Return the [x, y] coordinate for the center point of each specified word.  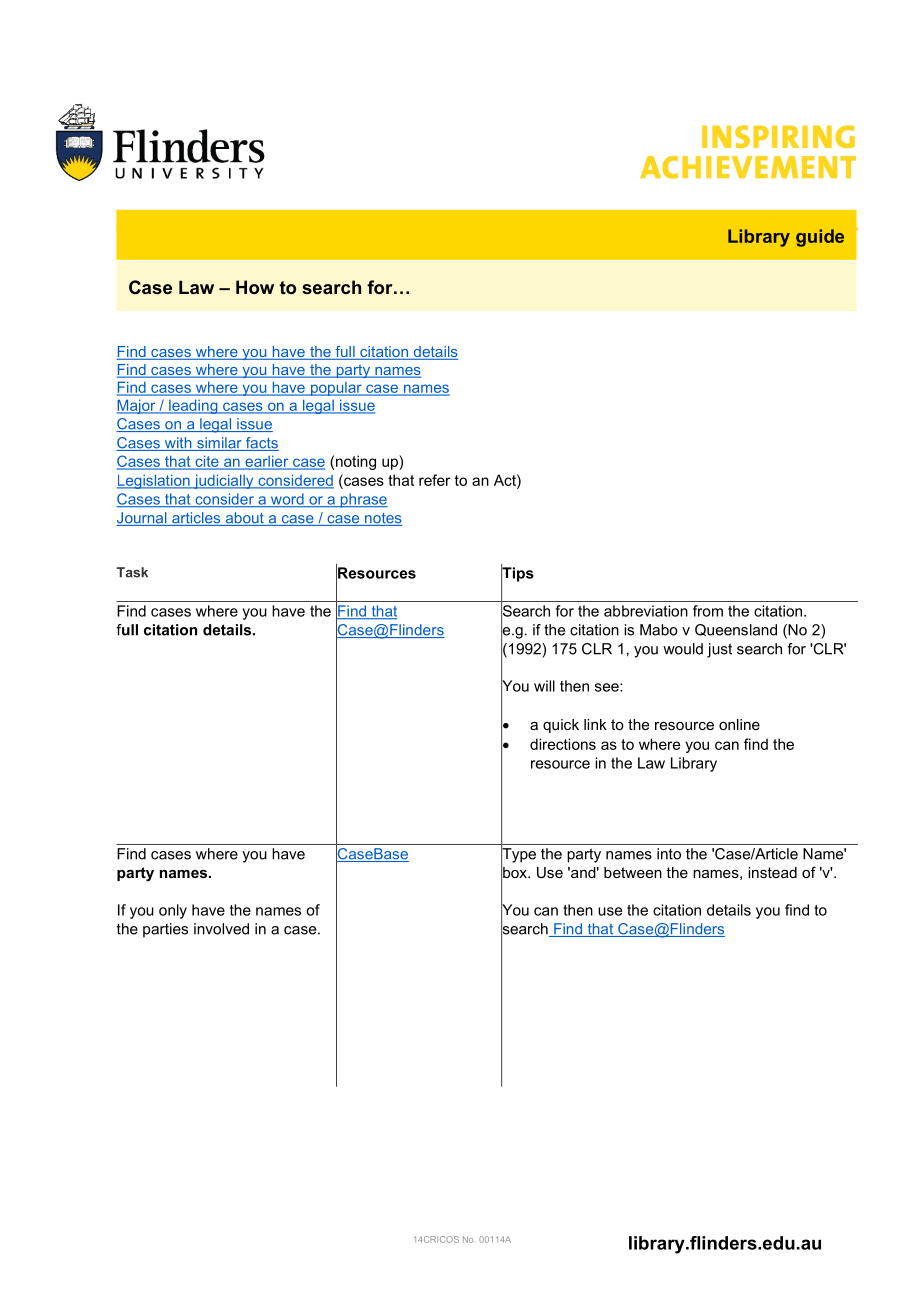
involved [221, 929]
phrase [363, 500]
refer [434, 480]
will [544, 686]
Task [132, 572]
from [708, 611]
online [739, 724]
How [255, 287]
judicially [224, 481]
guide [820, 238]
